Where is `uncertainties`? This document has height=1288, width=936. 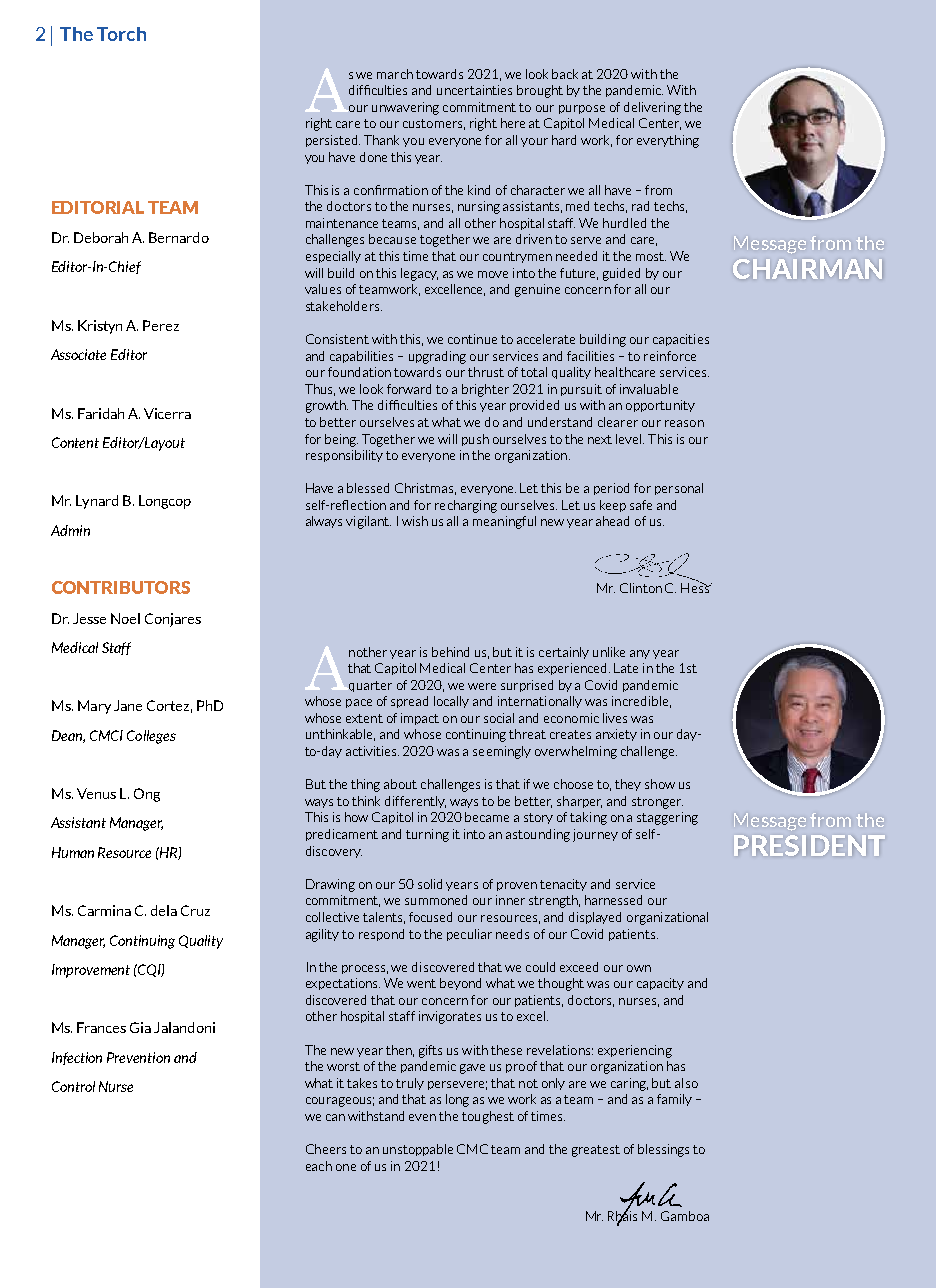
uncertainties is located at coordinates (474, 90).
